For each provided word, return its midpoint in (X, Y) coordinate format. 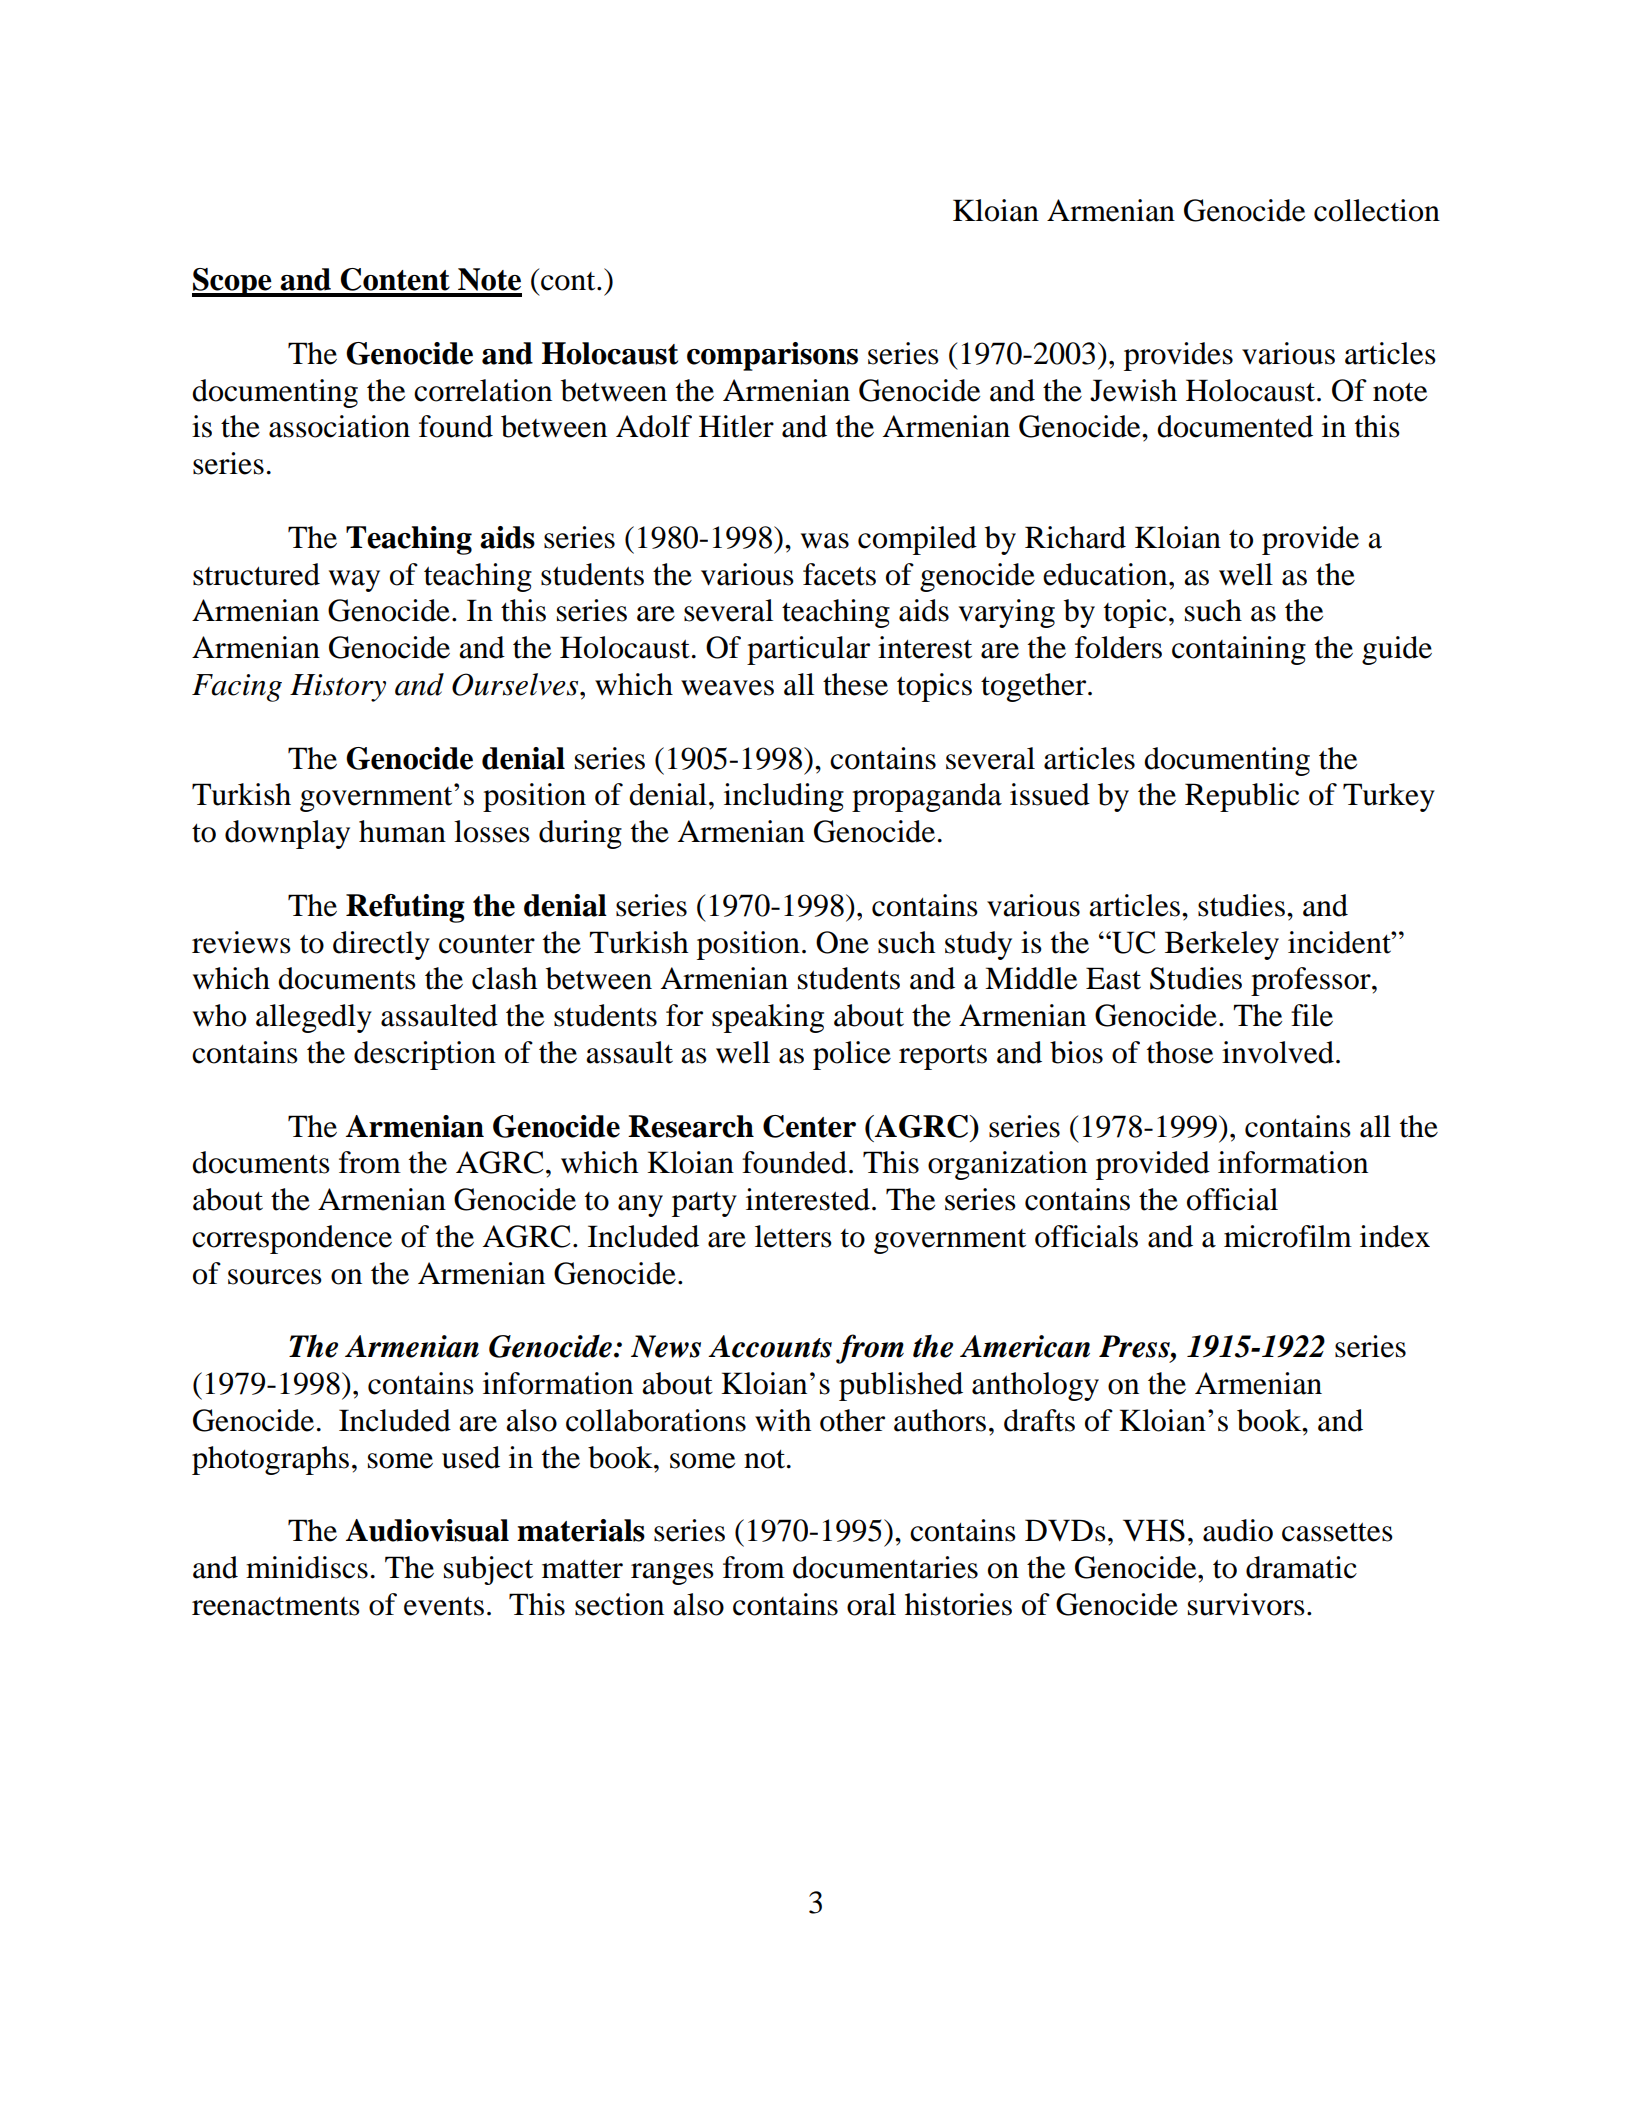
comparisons (772, 356)
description (425, 1055)
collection (1377, 210)
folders (1118, 647)
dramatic (1301, 1567)
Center (809, 1126)
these (855, 684)
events (444, 1606)
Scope (233, 282)
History (338, 688)
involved (1278, 1052)
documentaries (885, 1567)
